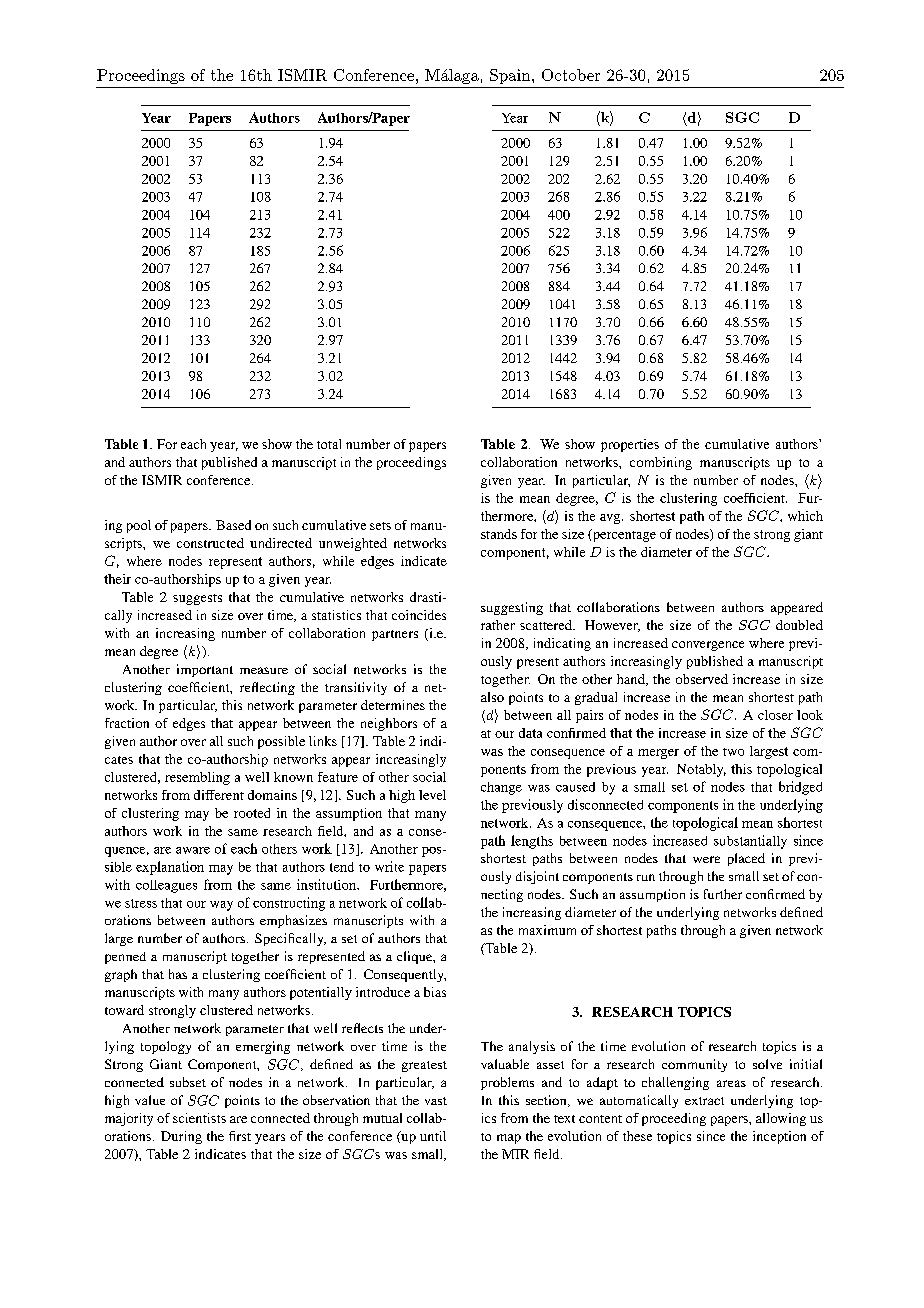 The height and width of the screenshot is (1308, 924). What do you see at coordinates (571, 75) in the screenshot?
I see `October` at bounding box center [571, 75].
